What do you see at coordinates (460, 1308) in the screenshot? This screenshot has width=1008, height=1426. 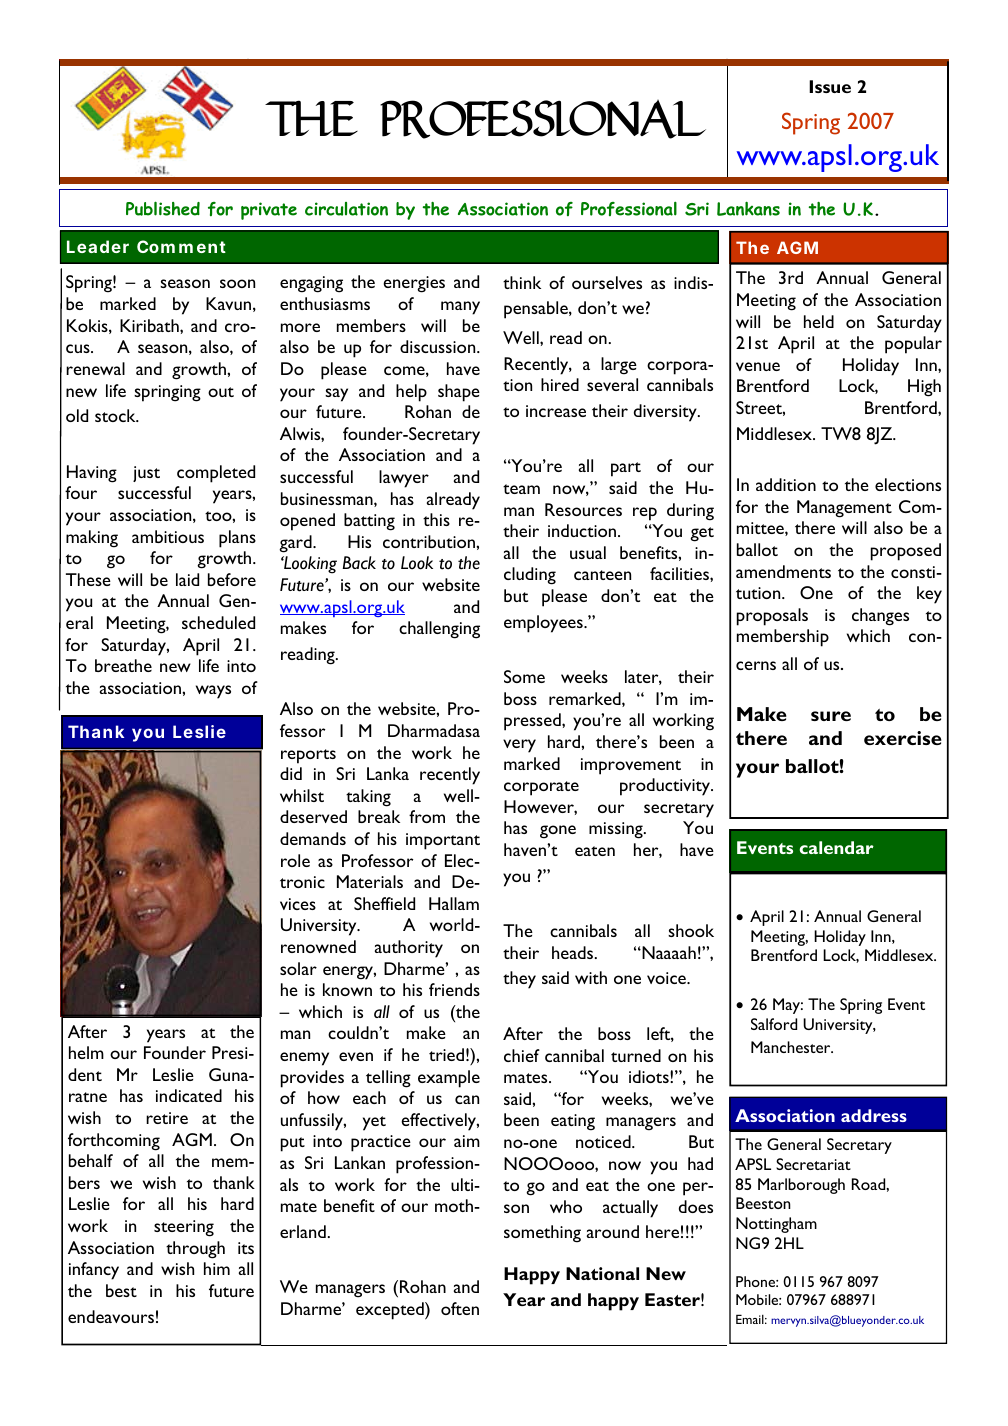 I see `often` at bounding box center [460, 1308].
